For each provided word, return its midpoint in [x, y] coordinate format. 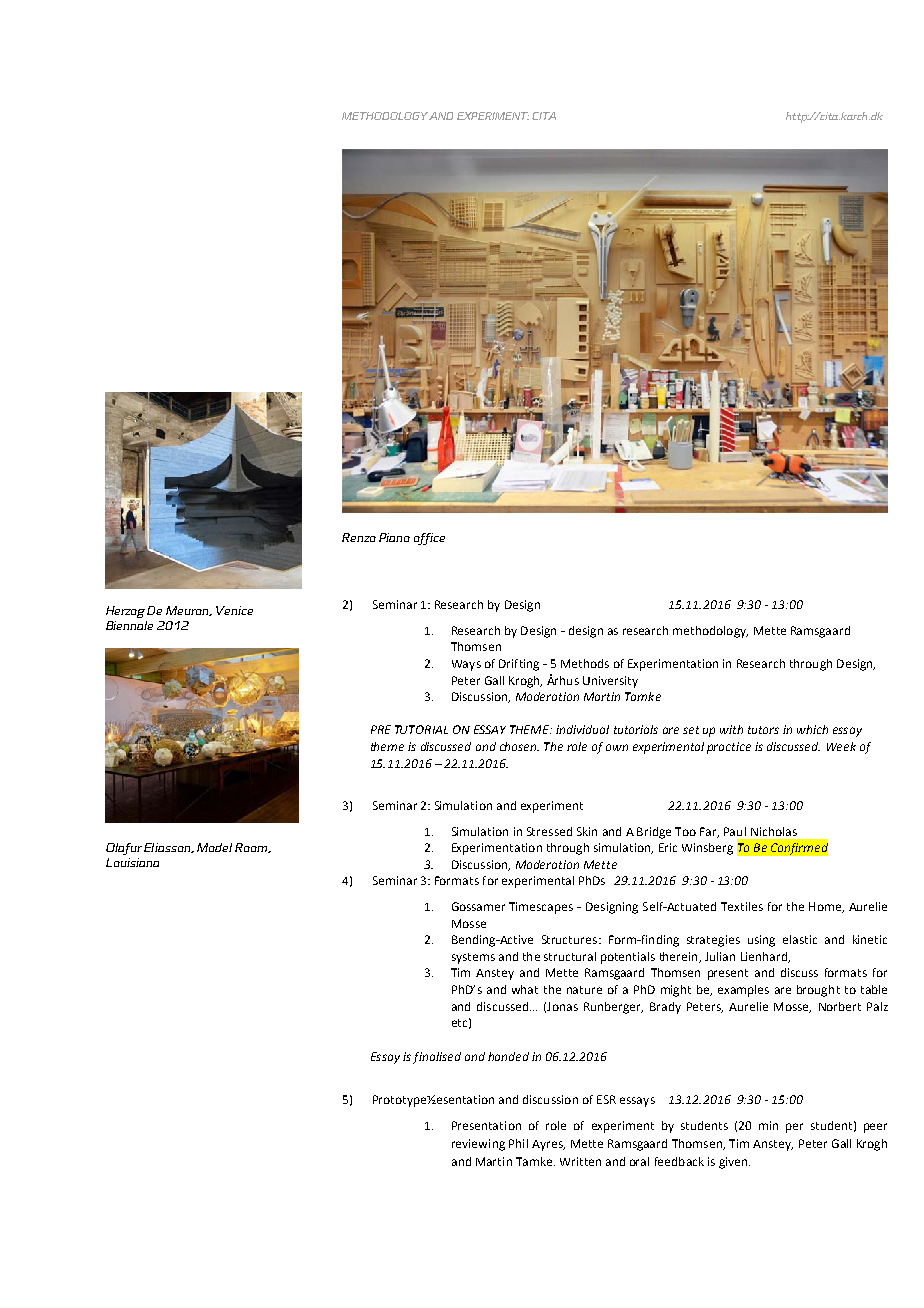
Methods [585, 663]
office [429, 539]
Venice [234, 610]
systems [473, 958]
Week [841, 746]
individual [582, 729]
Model [214, 847]
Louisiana [132, 862]
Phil [518, 1143]
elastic [800, 939]
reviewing [478, 1145]
